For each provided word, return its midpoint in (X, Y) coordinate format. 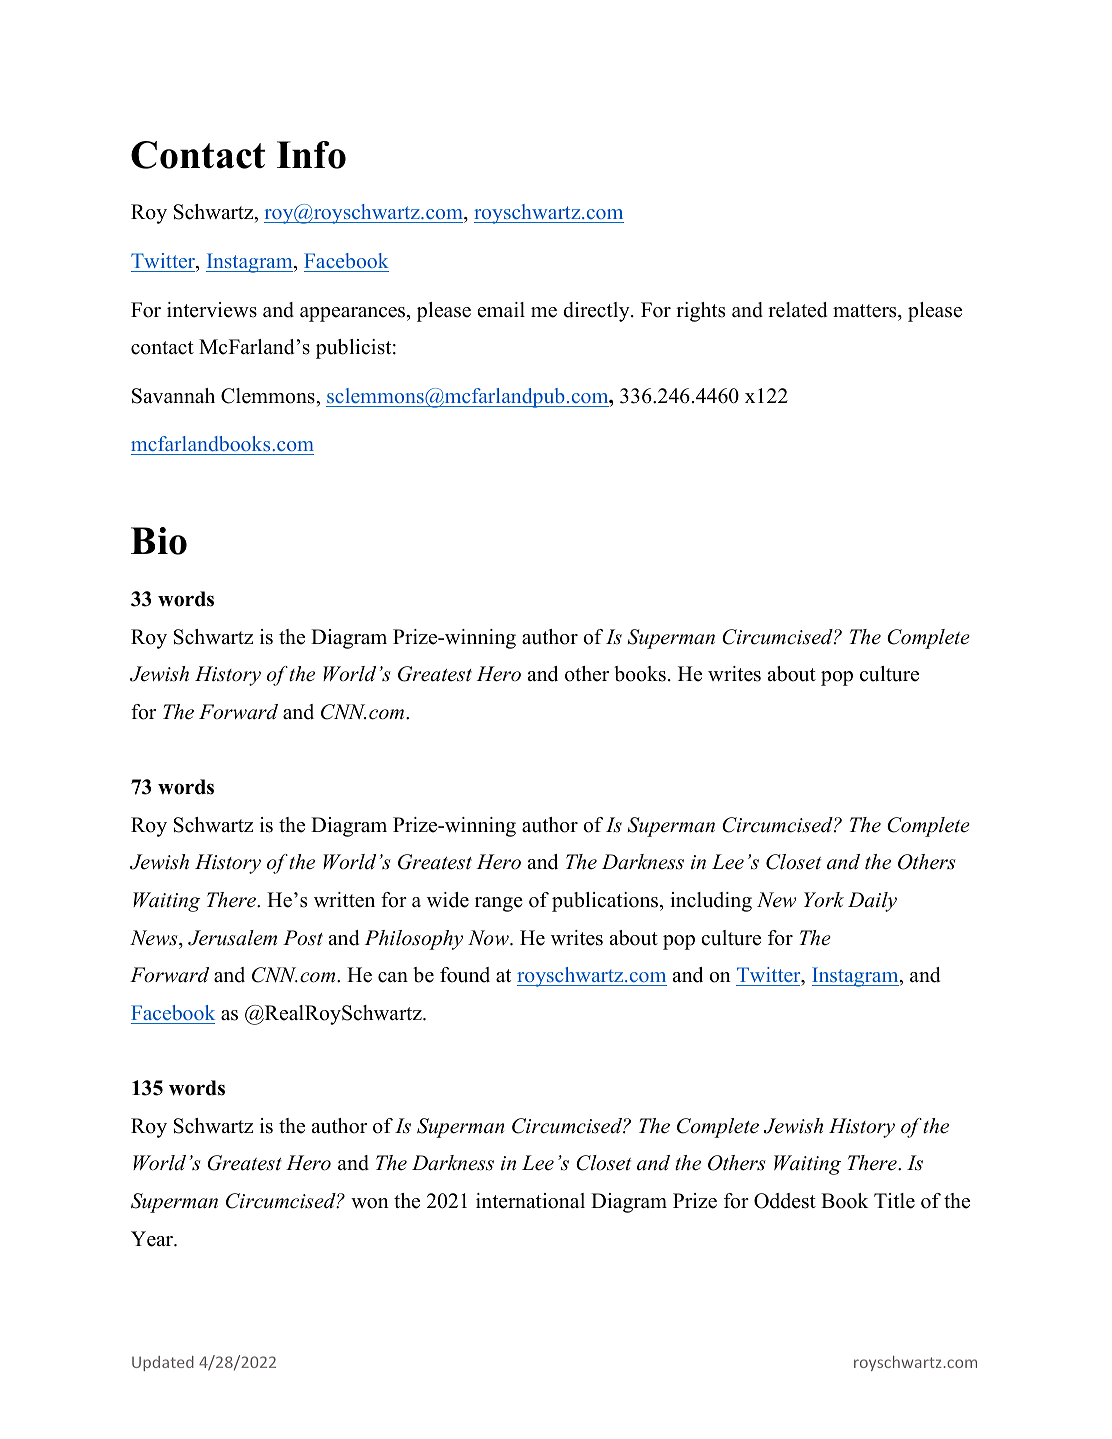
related (797, 310)
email (501, 310)
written (344, 900)
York (824, 899)
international (530, 1201)
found (465, 975)
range (499, 904)
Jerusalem (232, 938)
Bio (159, 541)
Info (311, 155)
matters (866, 311)
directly (597, 312)
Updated (163, 1363)
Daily (872, 902)
